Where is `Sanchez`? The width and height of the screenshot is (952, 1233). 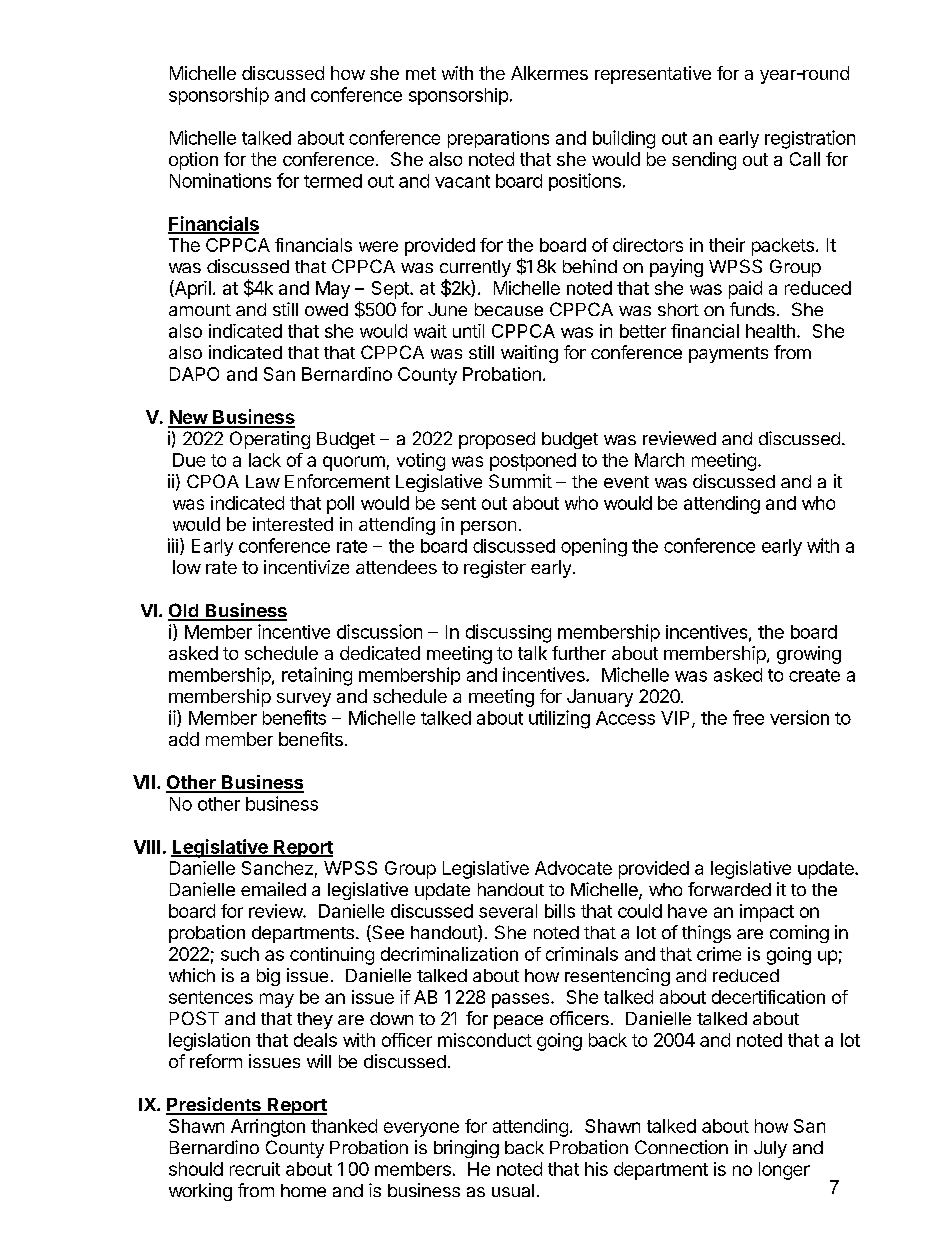
Sanchez is located at coordinates (277, 868).
